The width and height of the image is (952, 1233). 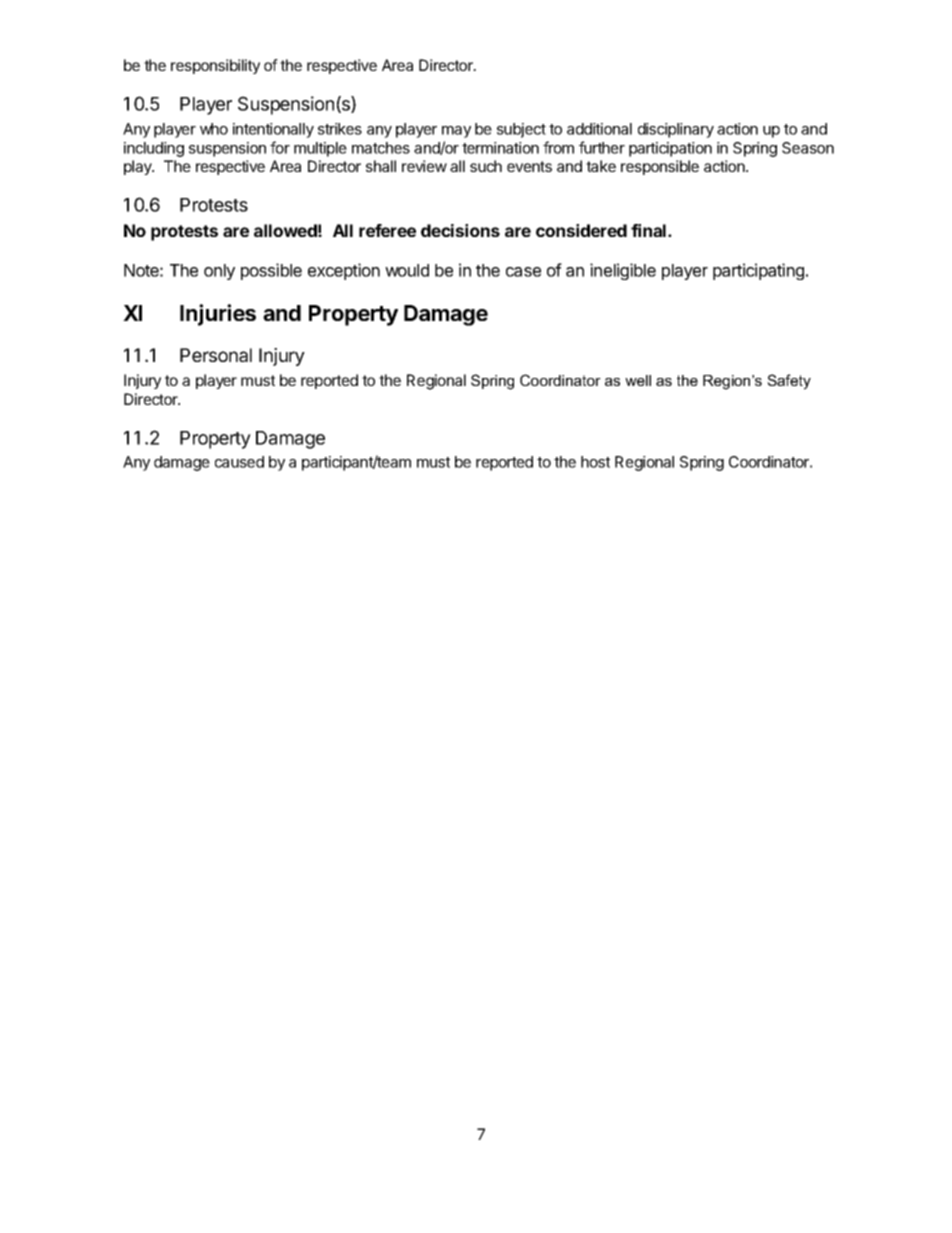 I want to click on for, so click(x=280, y=147).
